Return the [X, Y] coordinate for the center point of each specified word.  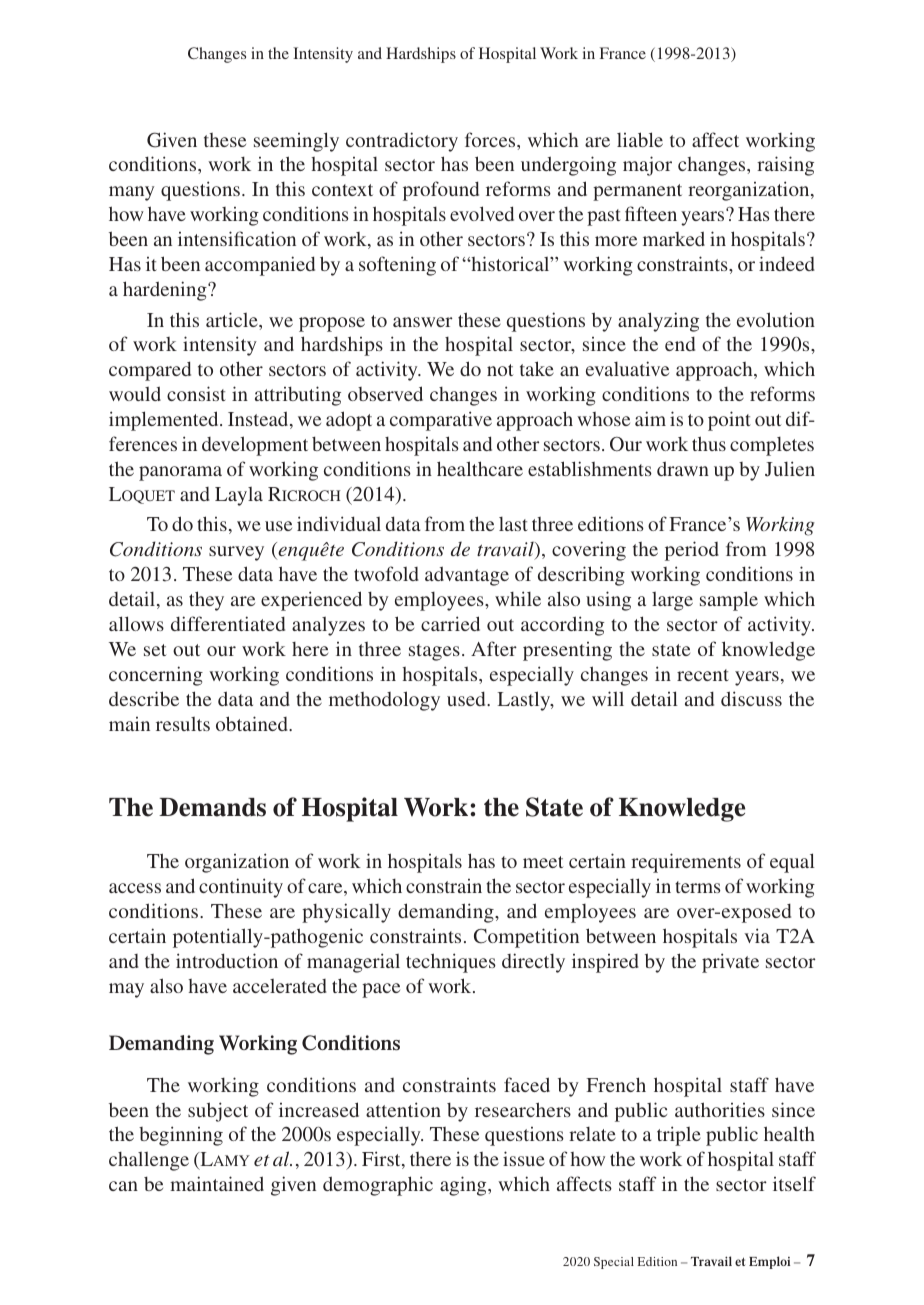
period [692, 551]
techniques [451, 963]
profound [441, 191]
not [500, 370]
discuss [751, 698]
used [467, 699]
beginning [181, 1136]
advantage [467, 576]
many [131, 193]
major [647, 166]
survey [236, 553]
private [730, 963]
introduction [227, 960]
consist [196, 393]
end [680, 344]
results [183, 724]
